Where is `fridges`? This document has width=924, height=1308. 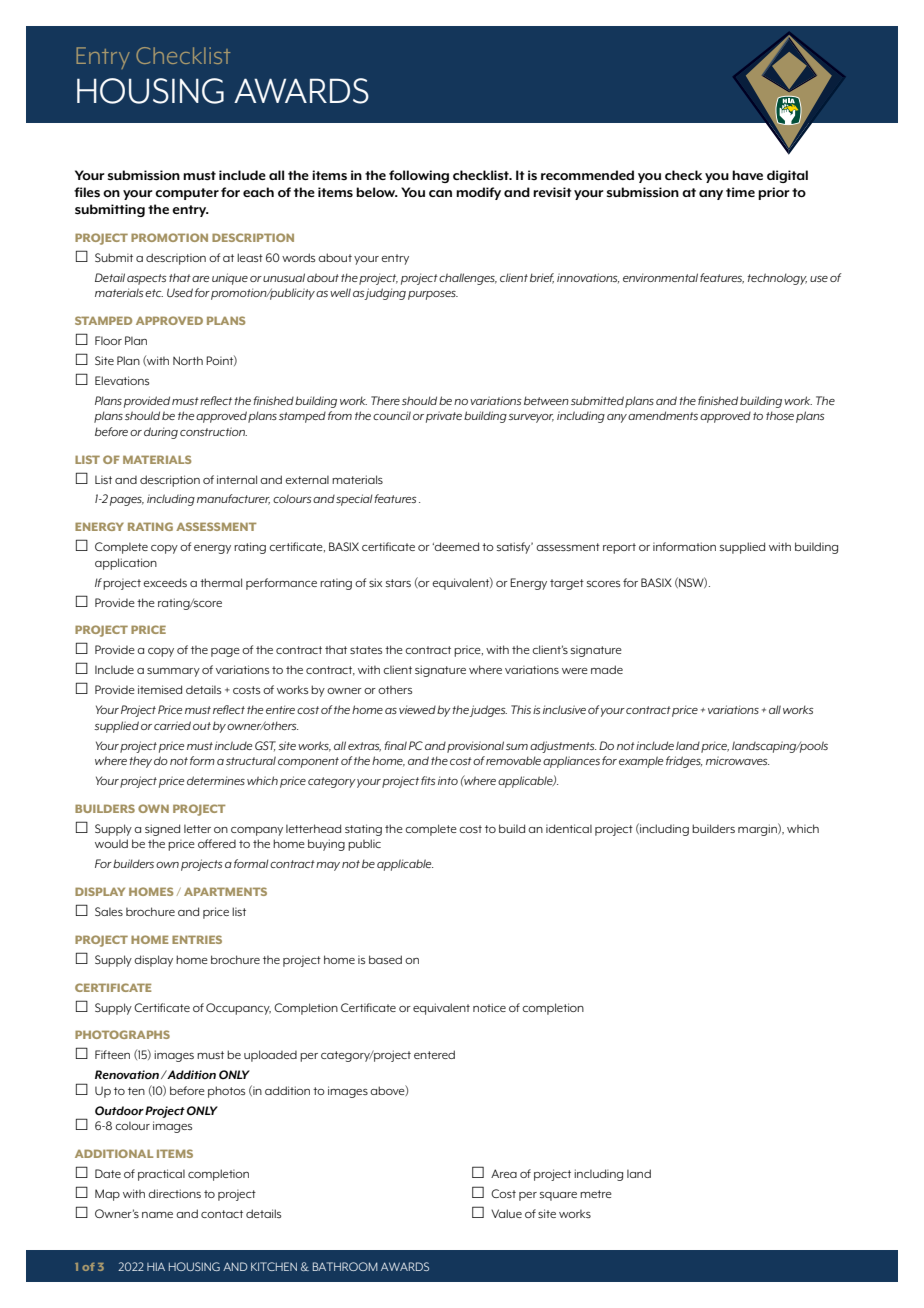 fridges is located at coordinates (684, 762).
